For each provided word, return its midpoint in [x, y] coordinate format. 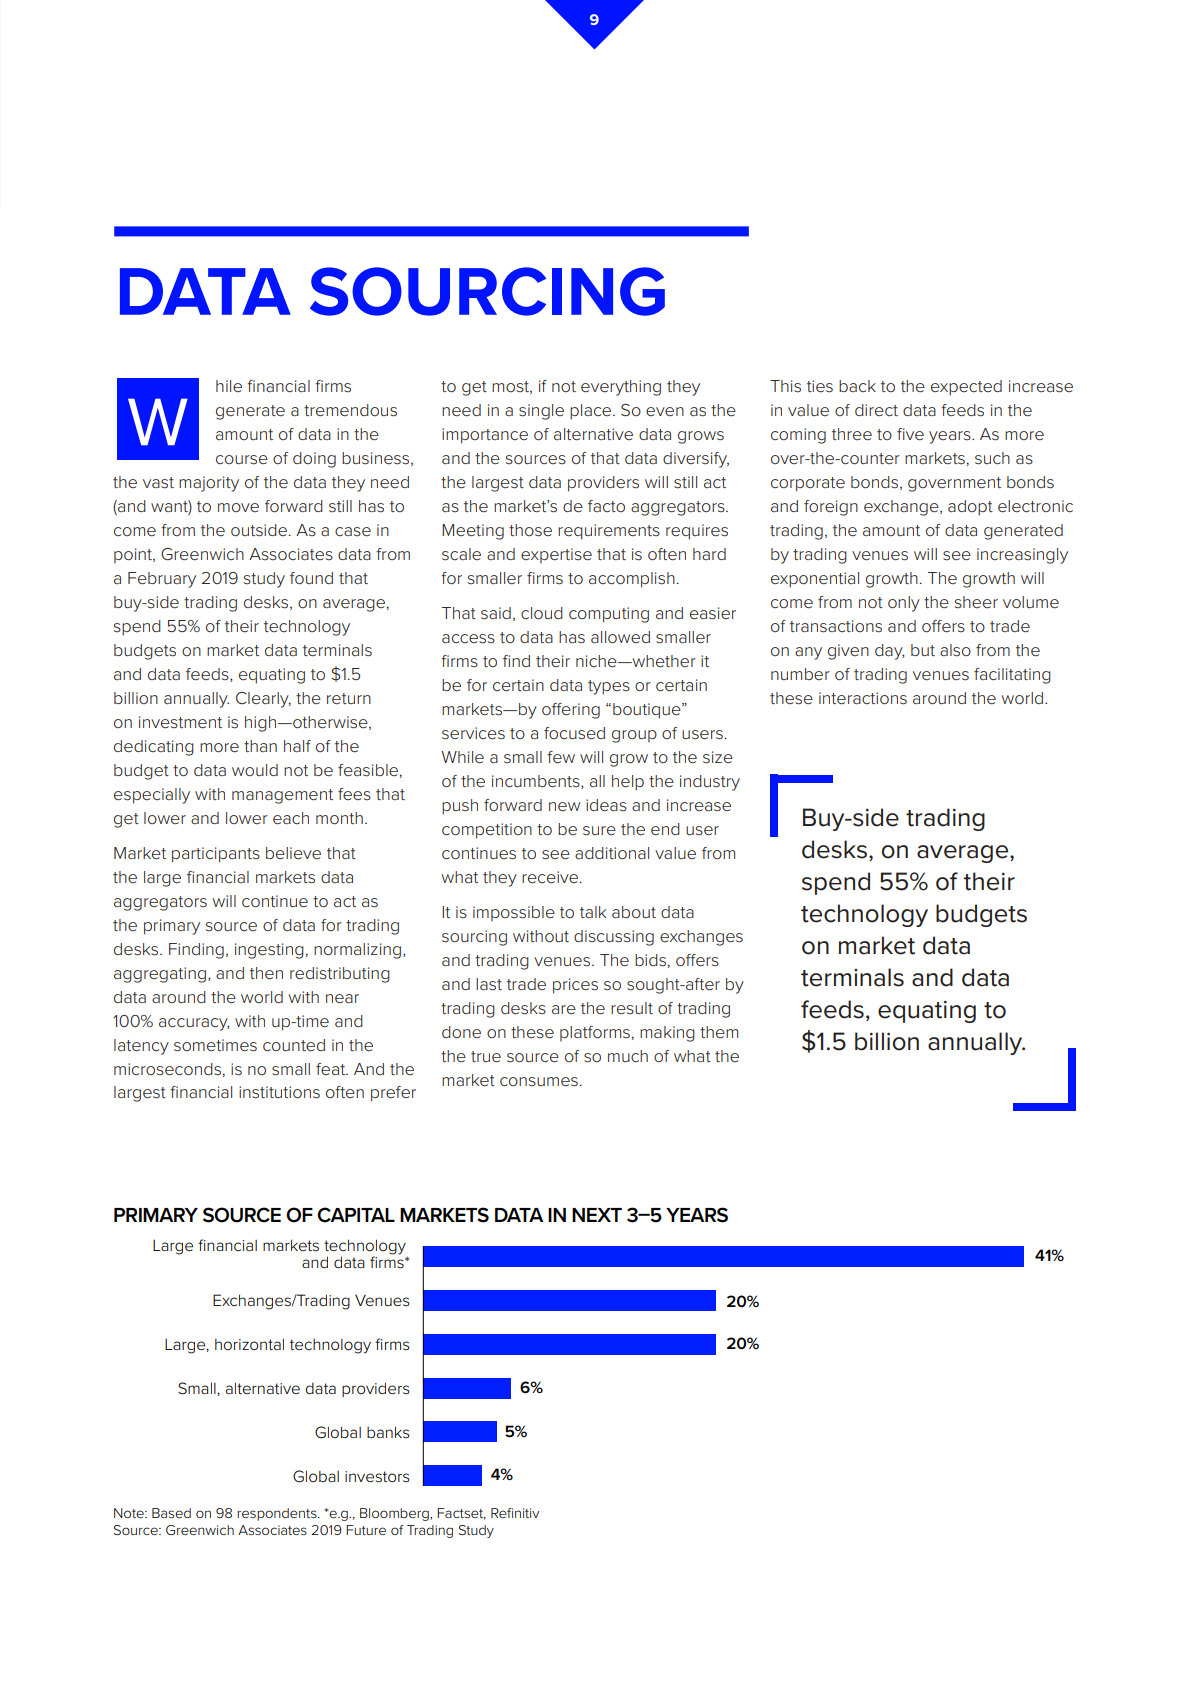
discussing [614, 938]
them [719, 1032]
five [910, 434]
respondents [278, 1514]
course [242, 460]
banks [388, 1432]
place [592, 412]
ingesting [269, 951]
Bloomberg [395, 1514]
